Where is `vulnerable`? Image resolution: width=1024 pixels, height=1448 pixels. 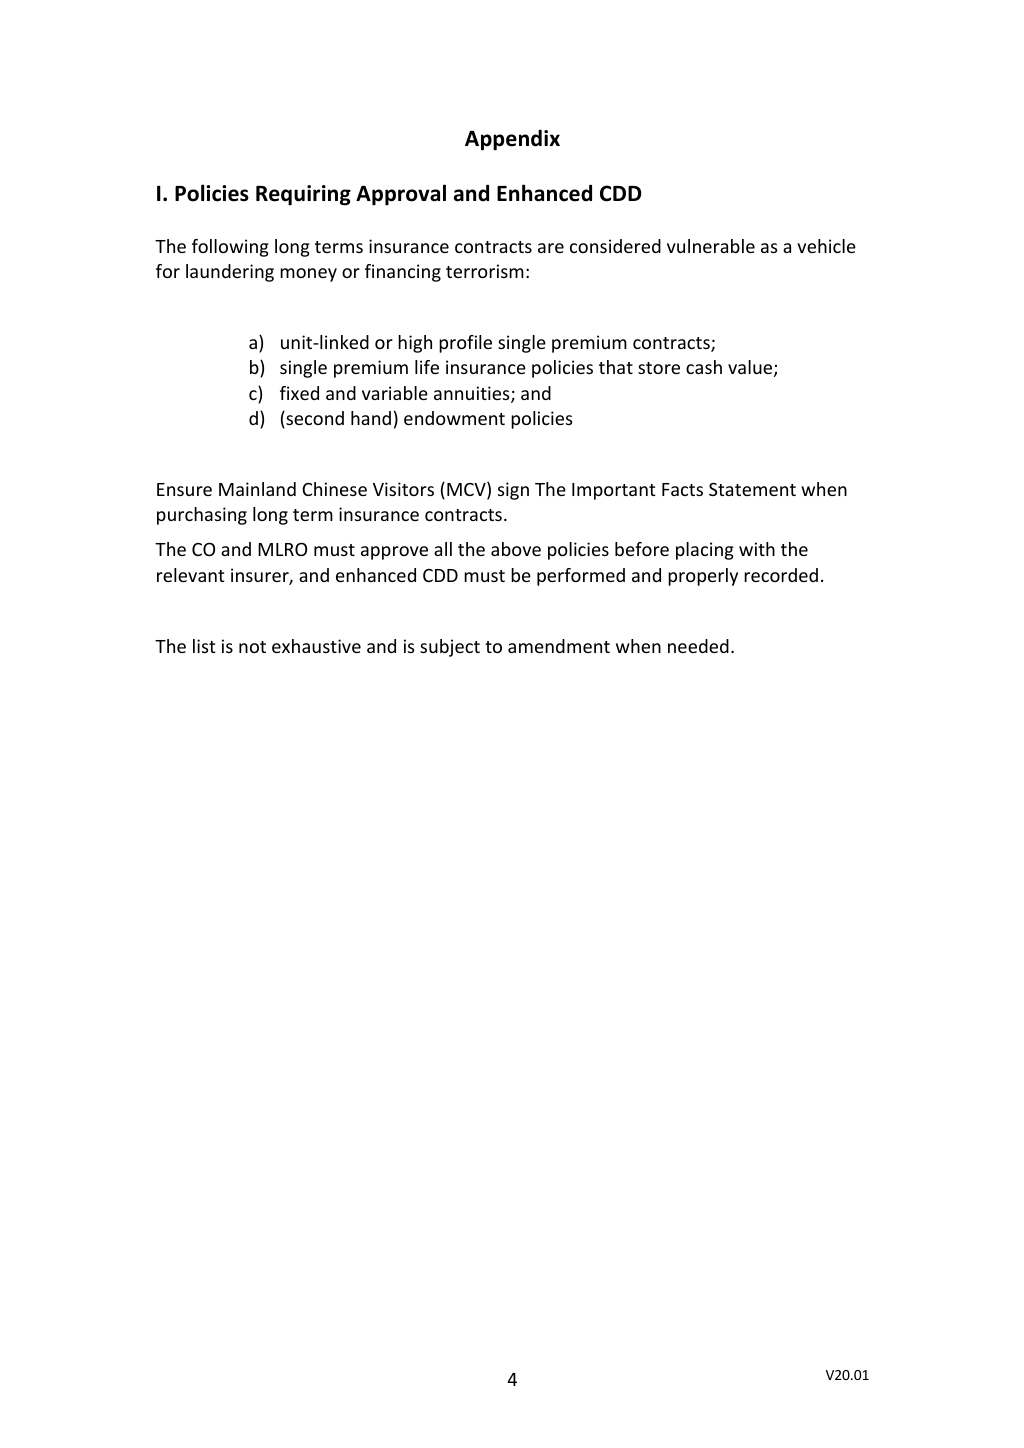 vulnerable is located at coordinates (711, 246).
